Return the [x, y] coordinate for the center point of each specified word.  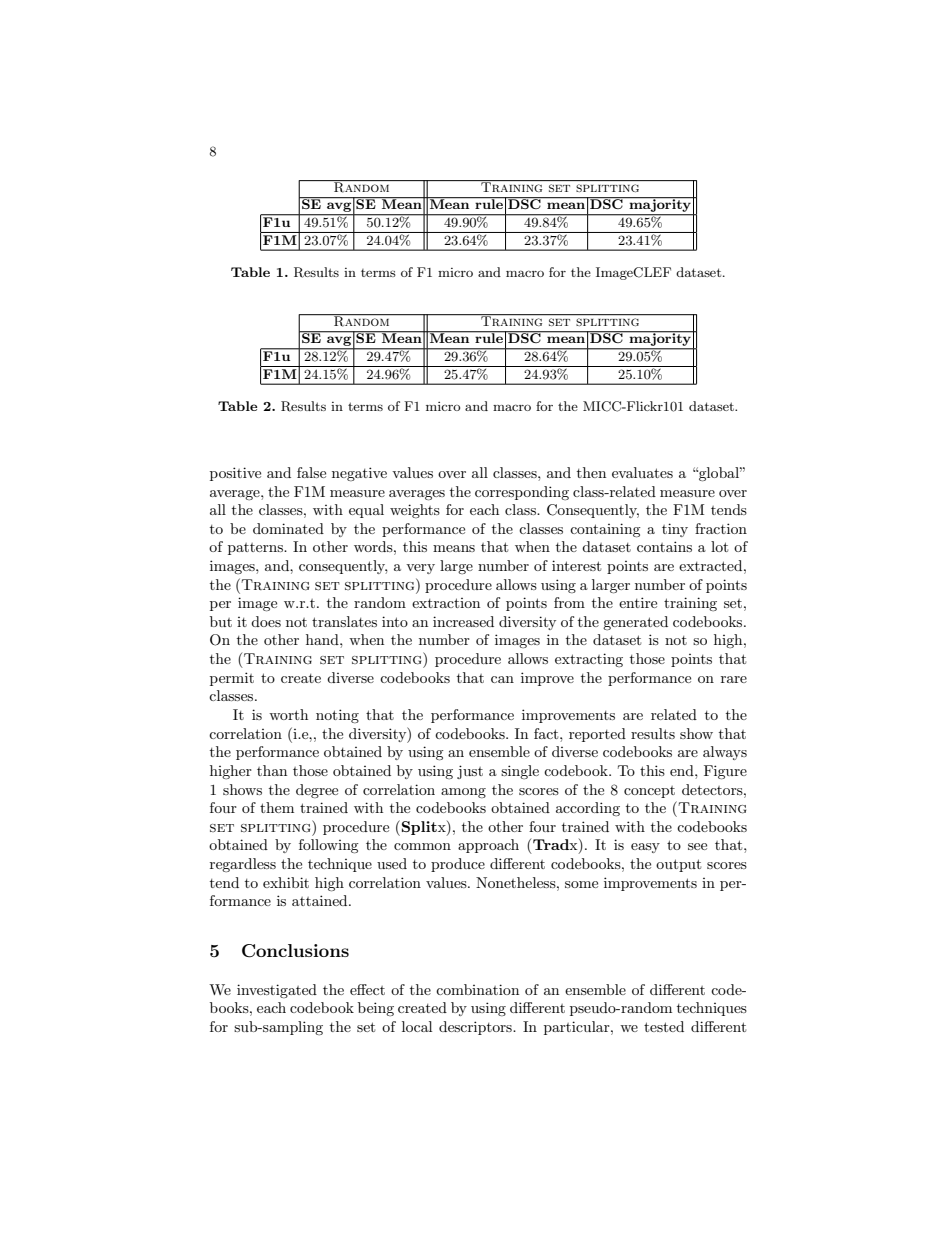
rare [734, 679]
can [502, 679]
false [311, 472]
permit [232, 679]
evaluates [642, 472]
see [697, 846]
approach [488, 846]
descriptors [476, 1028]
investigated [277, 991]
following [329, 846]
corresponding [522, 493]
